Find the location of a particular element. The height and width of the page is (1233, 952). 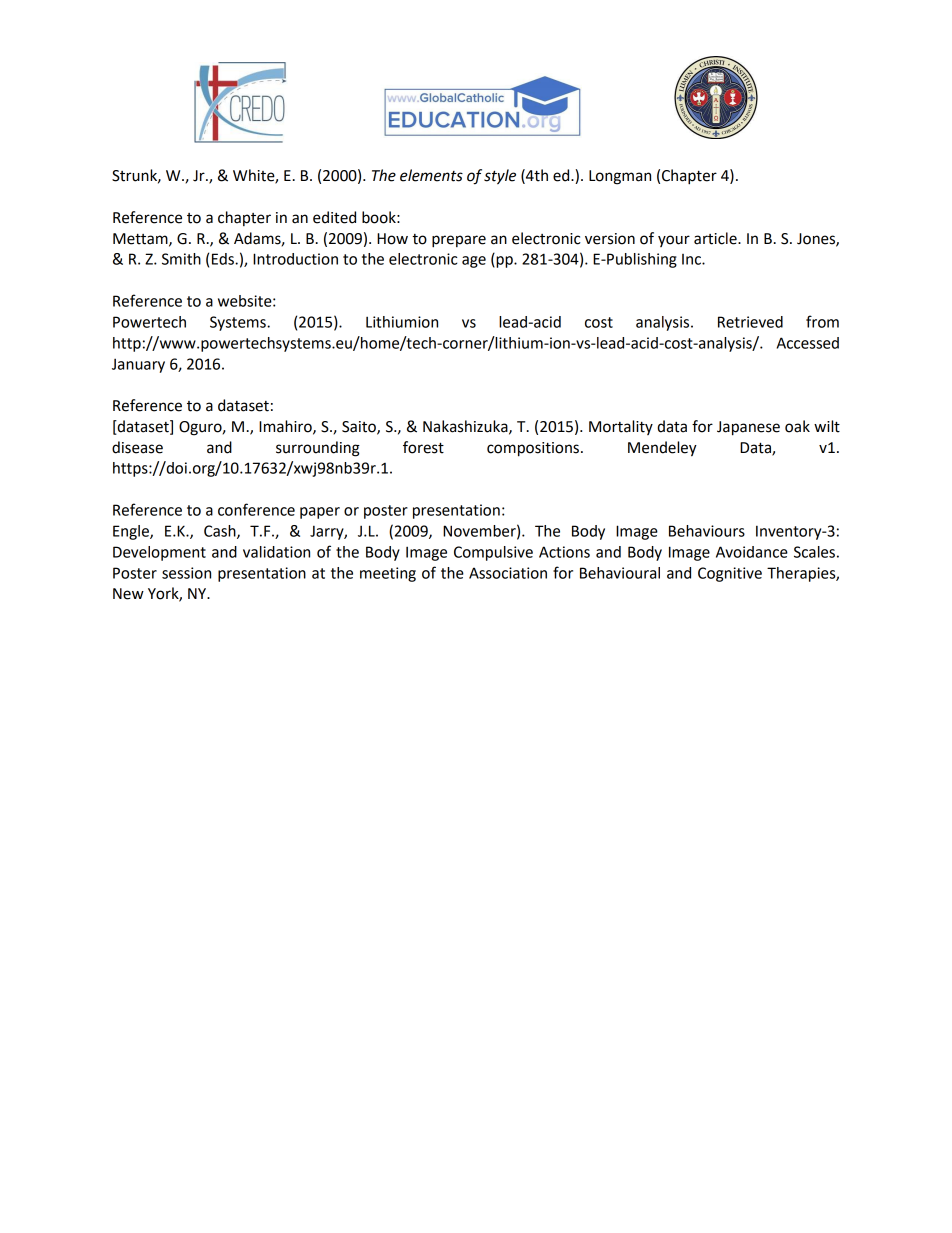

edited is located at coordinates (334, 217).
